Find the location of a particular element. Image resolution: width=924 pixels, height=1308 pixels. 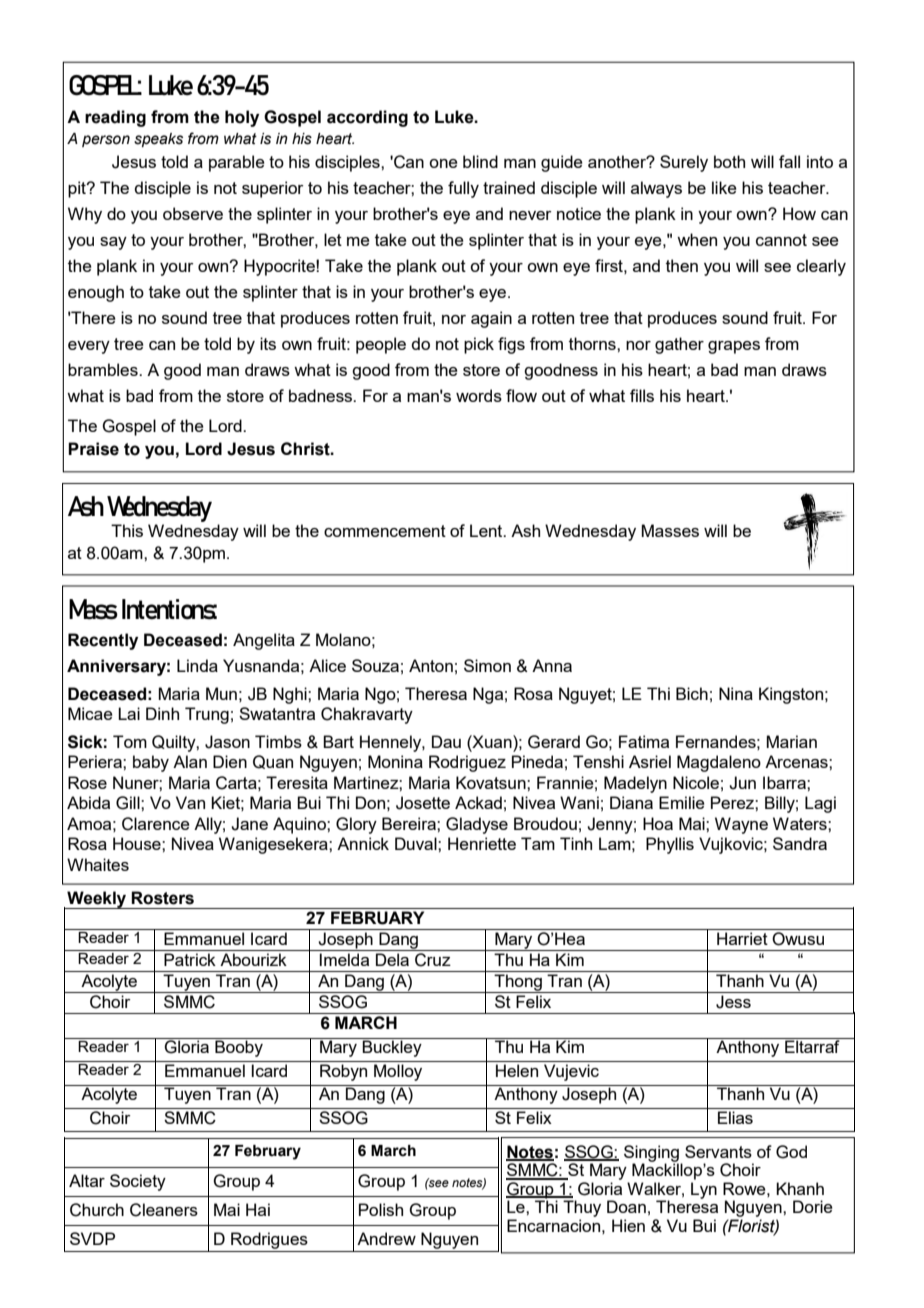

pick is located at coordinates (479, 345).
